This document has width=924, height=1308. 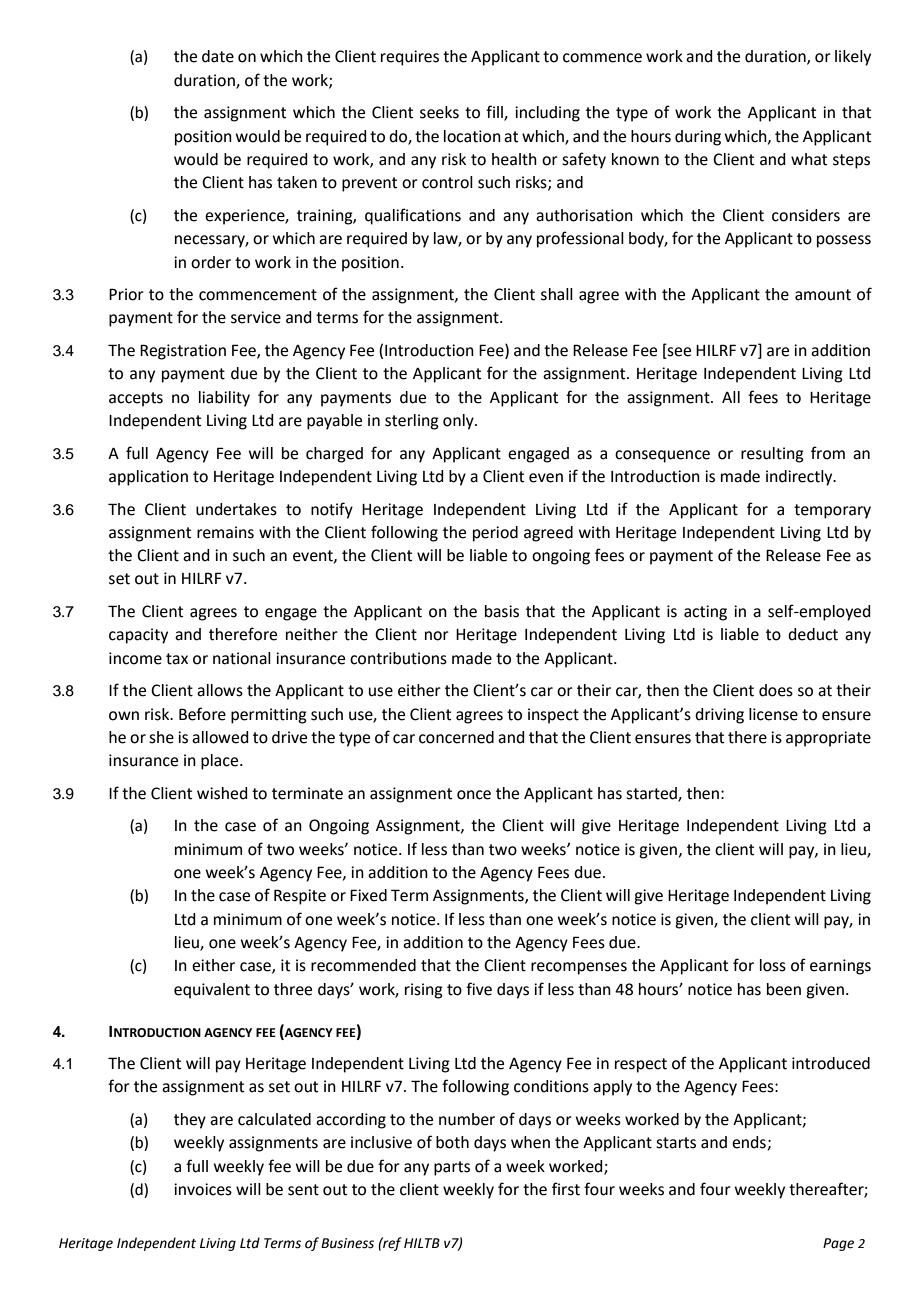 I want to click on loss, so click(x=773, y=965).
